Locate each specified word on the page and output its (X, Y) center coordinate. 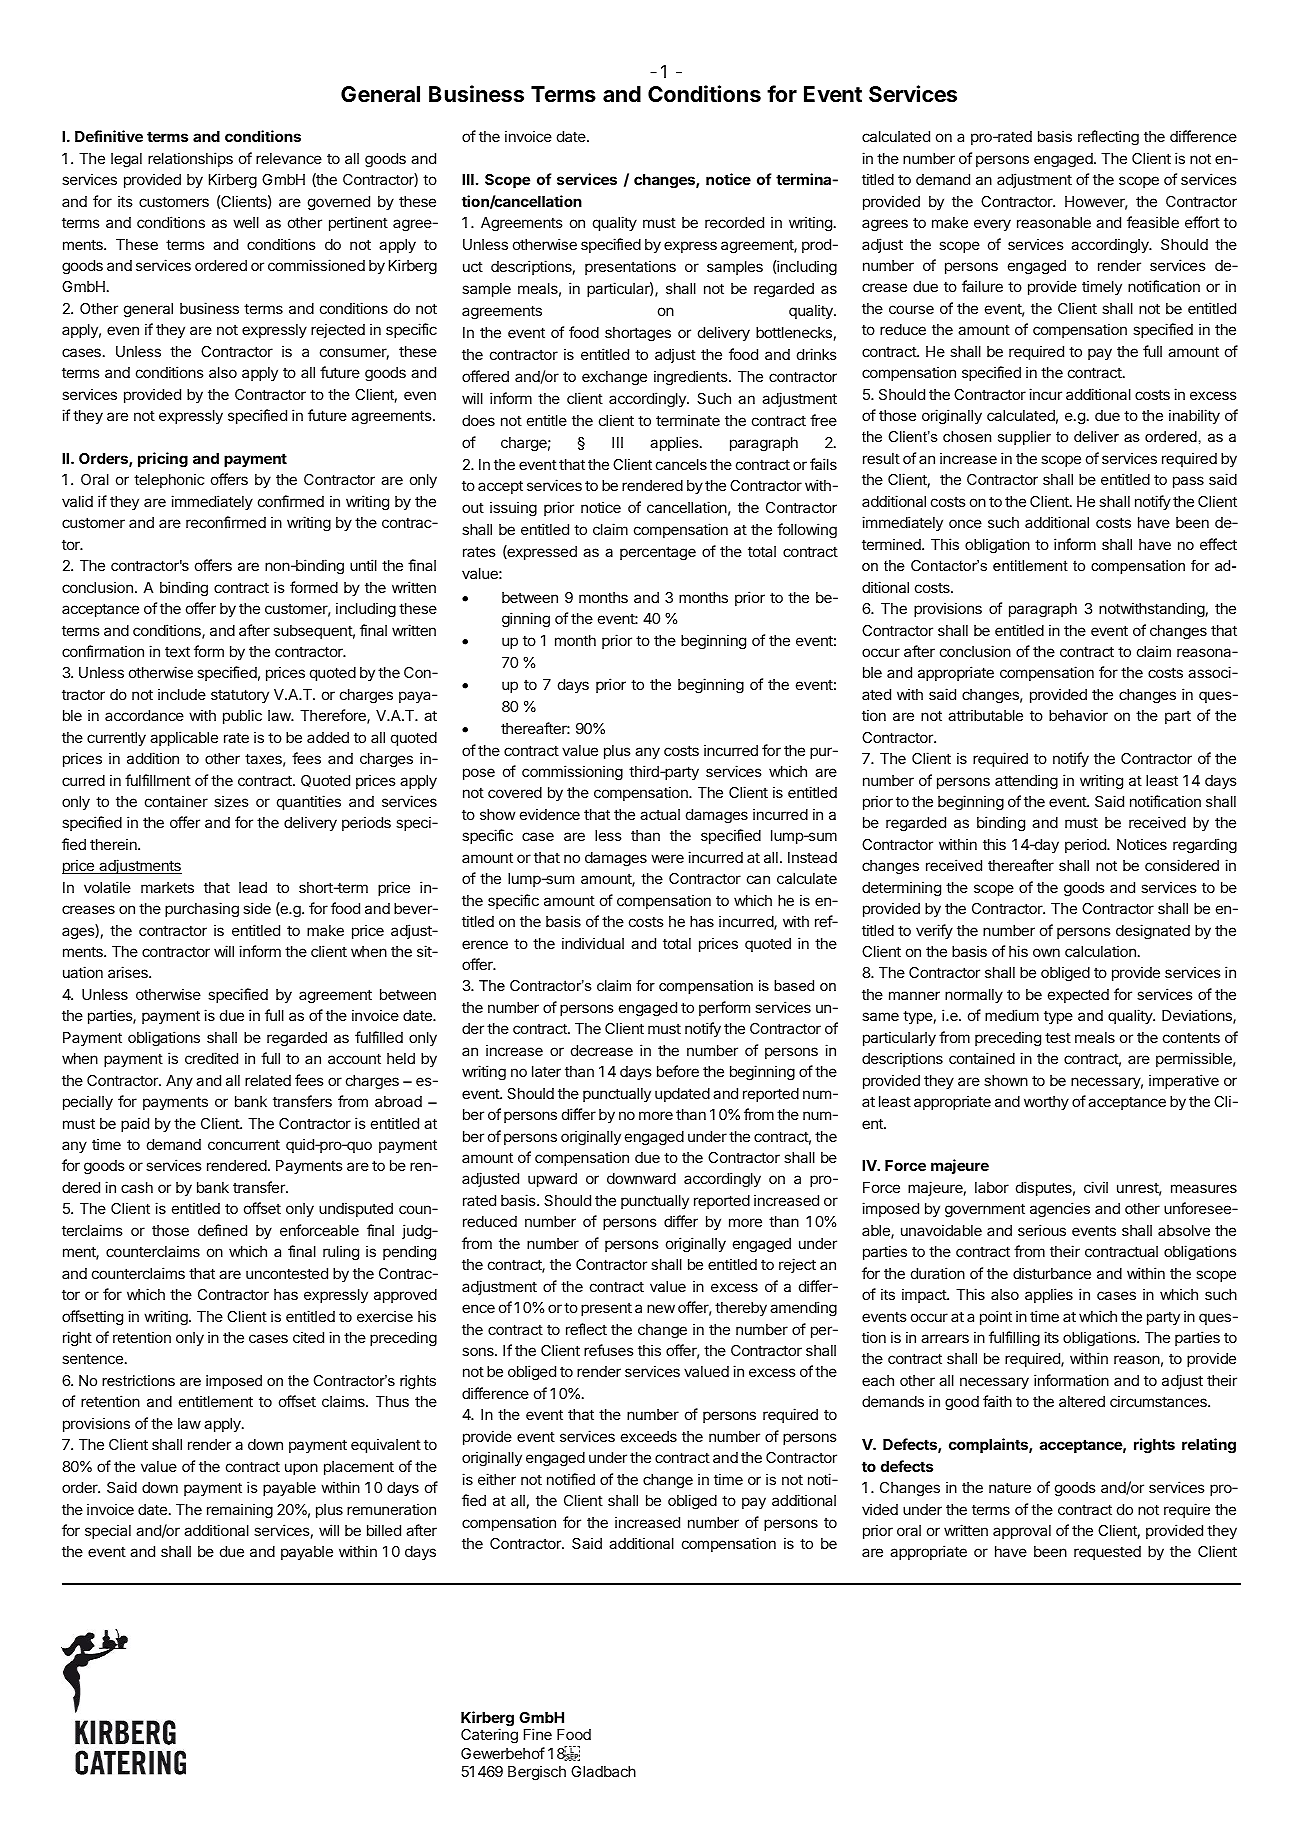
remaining (240, 1511)
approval (1022, 1532)
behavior (1078, 715)
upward (552, 1180)
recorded (734, 222)
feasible (1153, 222)
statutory (240, 696)
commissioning (572, 773)
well (246, 222)
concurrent (244, 1144)
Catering (489, 1736)
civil (1096, 1187)
